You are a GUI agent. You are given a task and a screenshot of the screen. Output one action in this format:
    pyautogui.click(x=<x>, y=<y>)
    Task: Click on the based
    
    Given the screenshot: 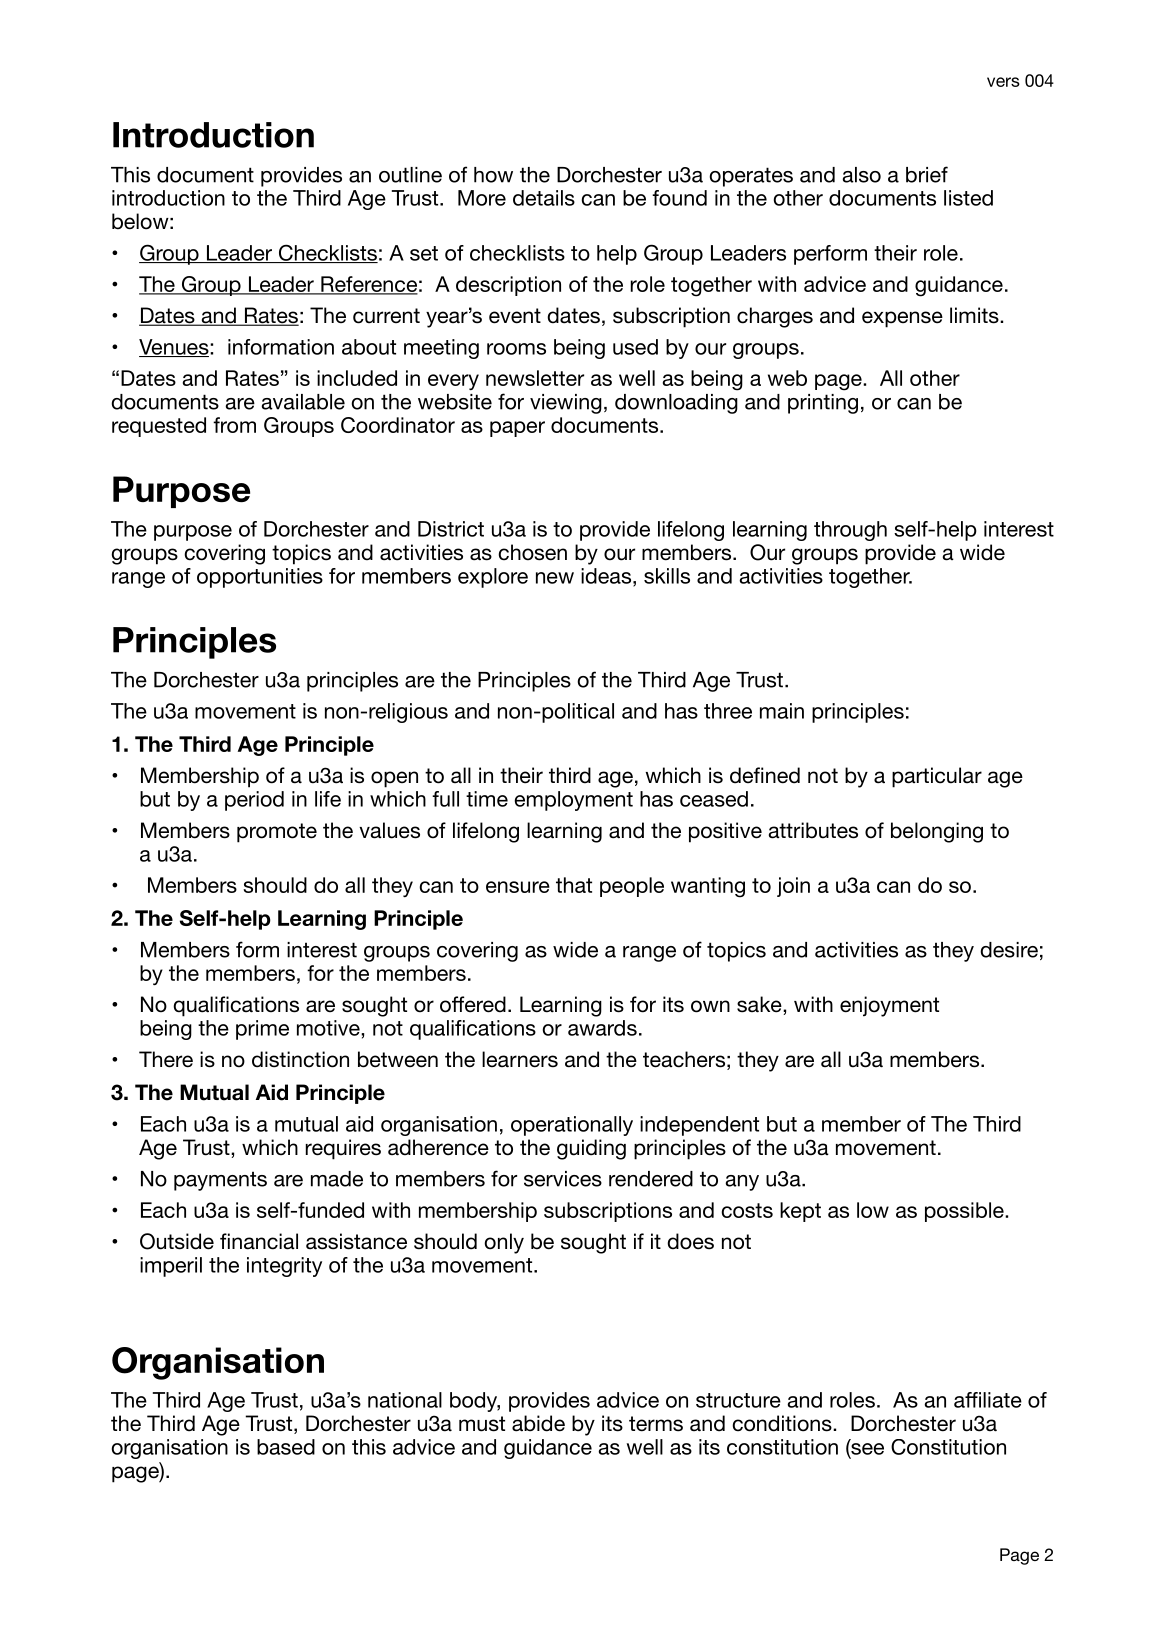 What is the action you would take?
    pyautogui.click(x=286, y=1447)
